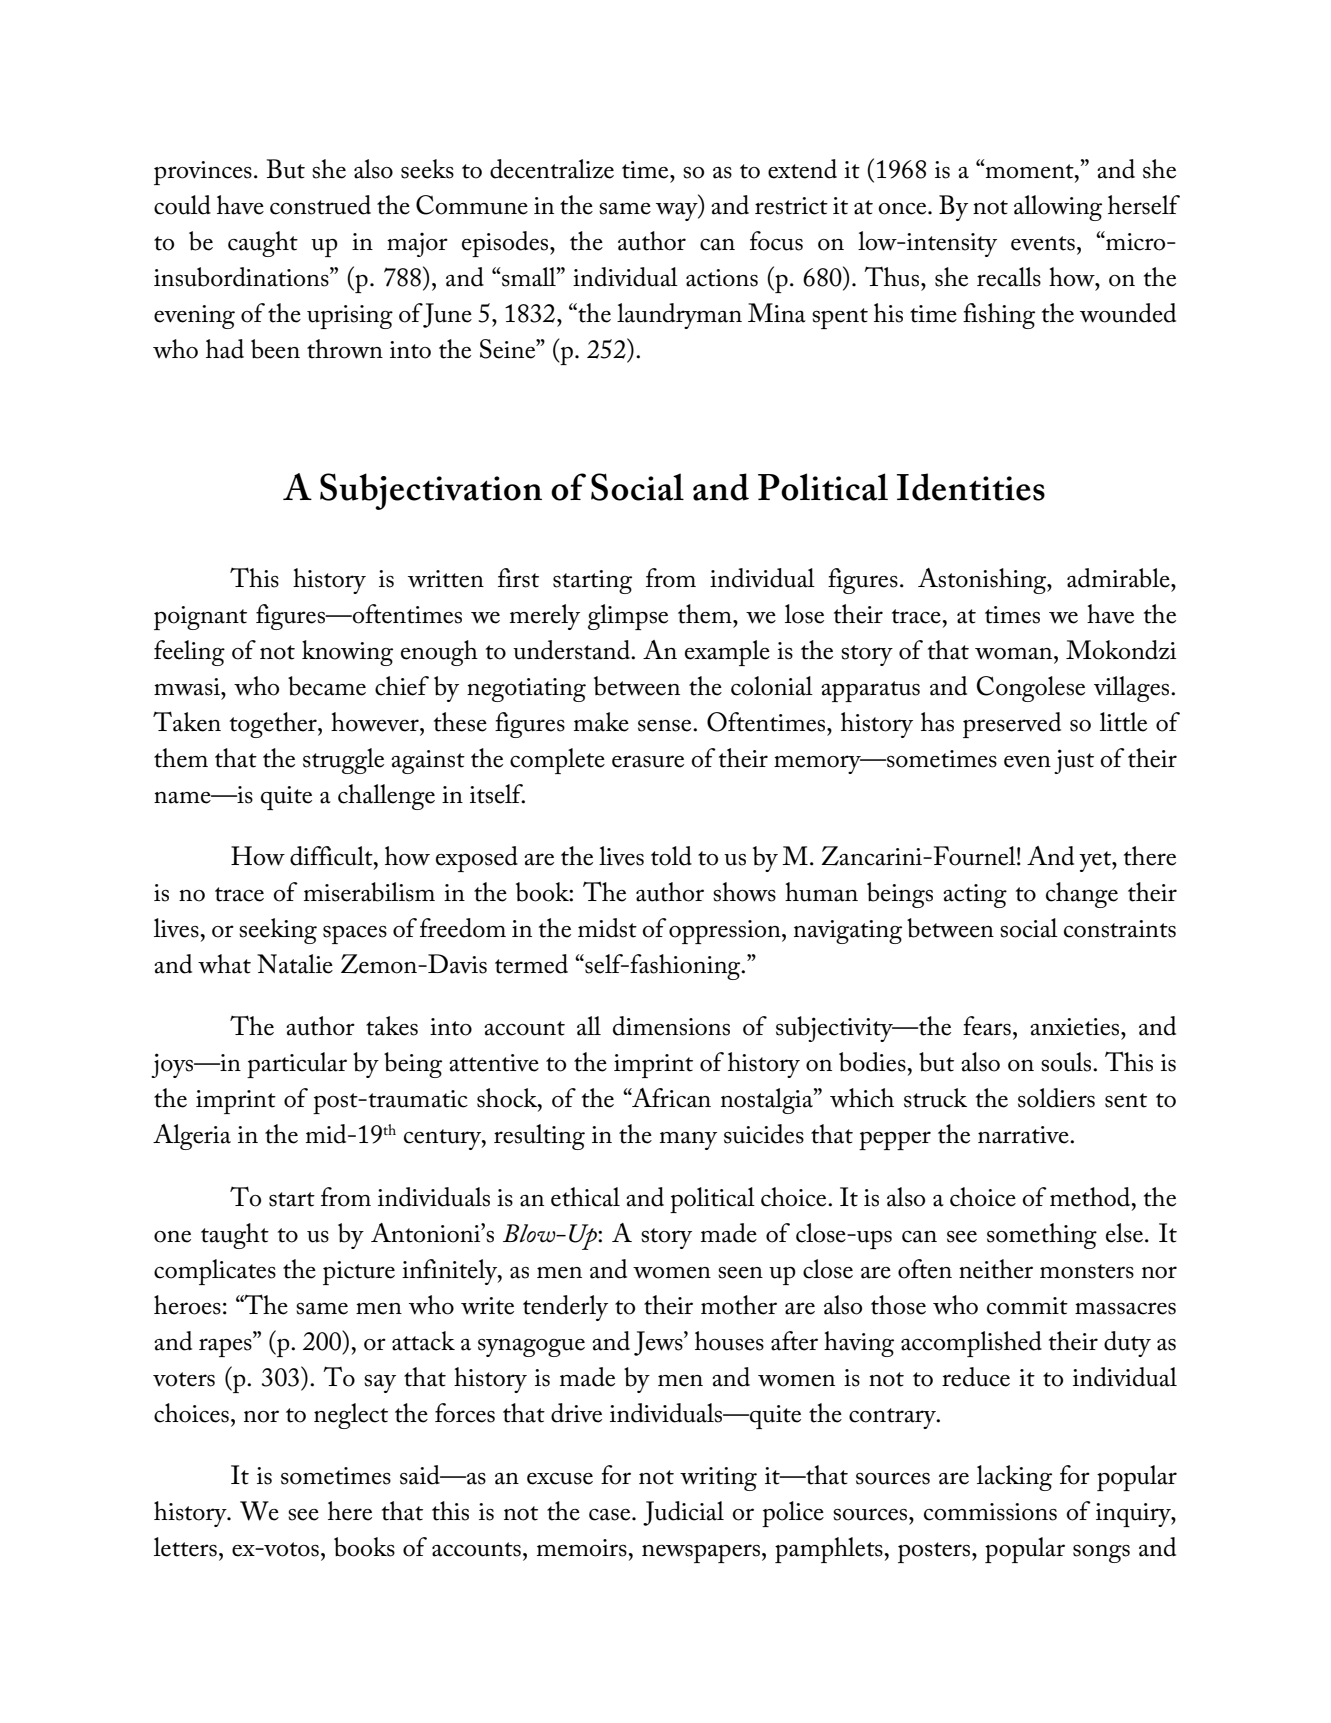 The height and width of the document is (1723, 1331). Describe the element at coordinates (975, 896) in the document. I see `acting` at that location.
